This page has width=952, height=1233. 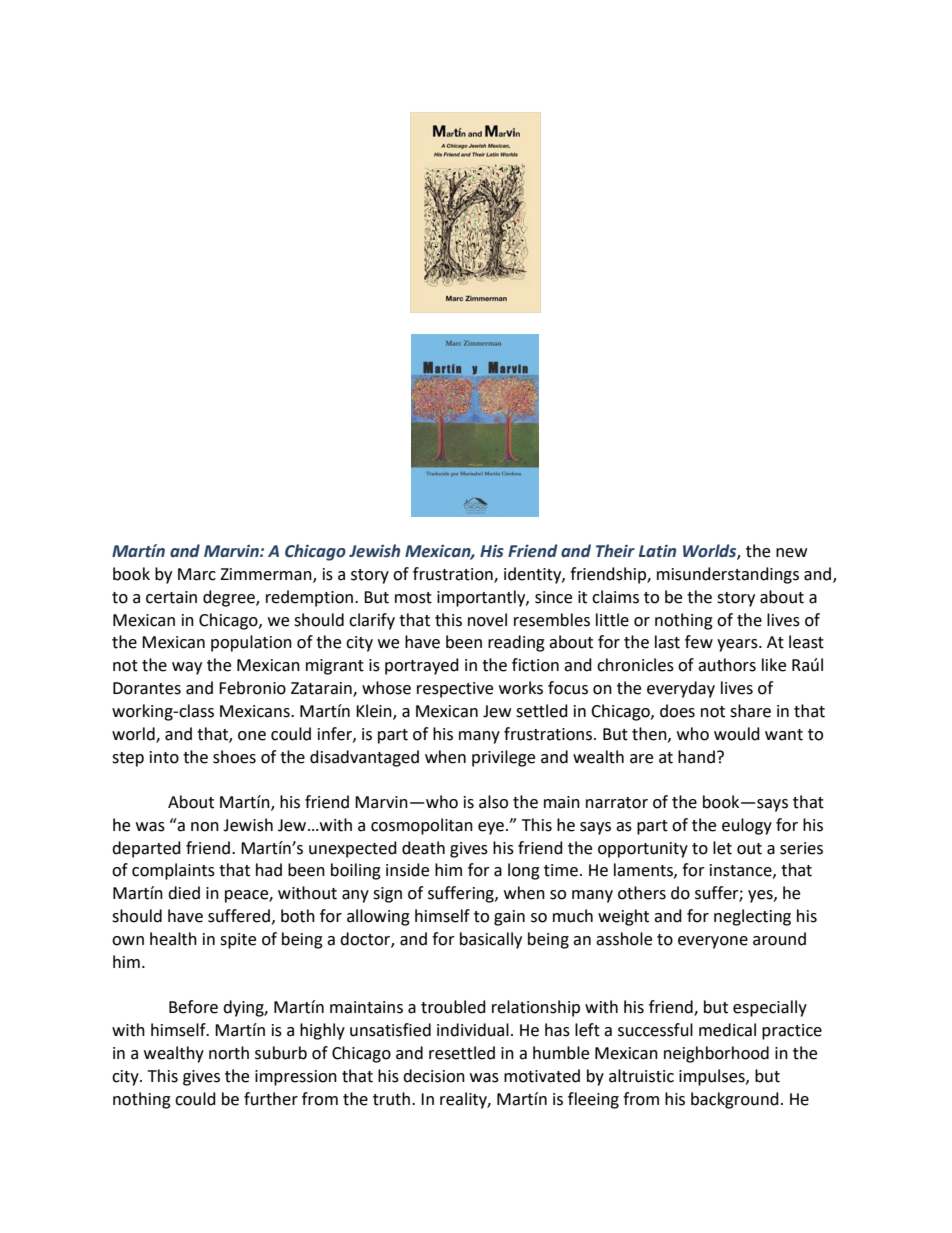 I want to click on further, so click(x=271, y=1099).
